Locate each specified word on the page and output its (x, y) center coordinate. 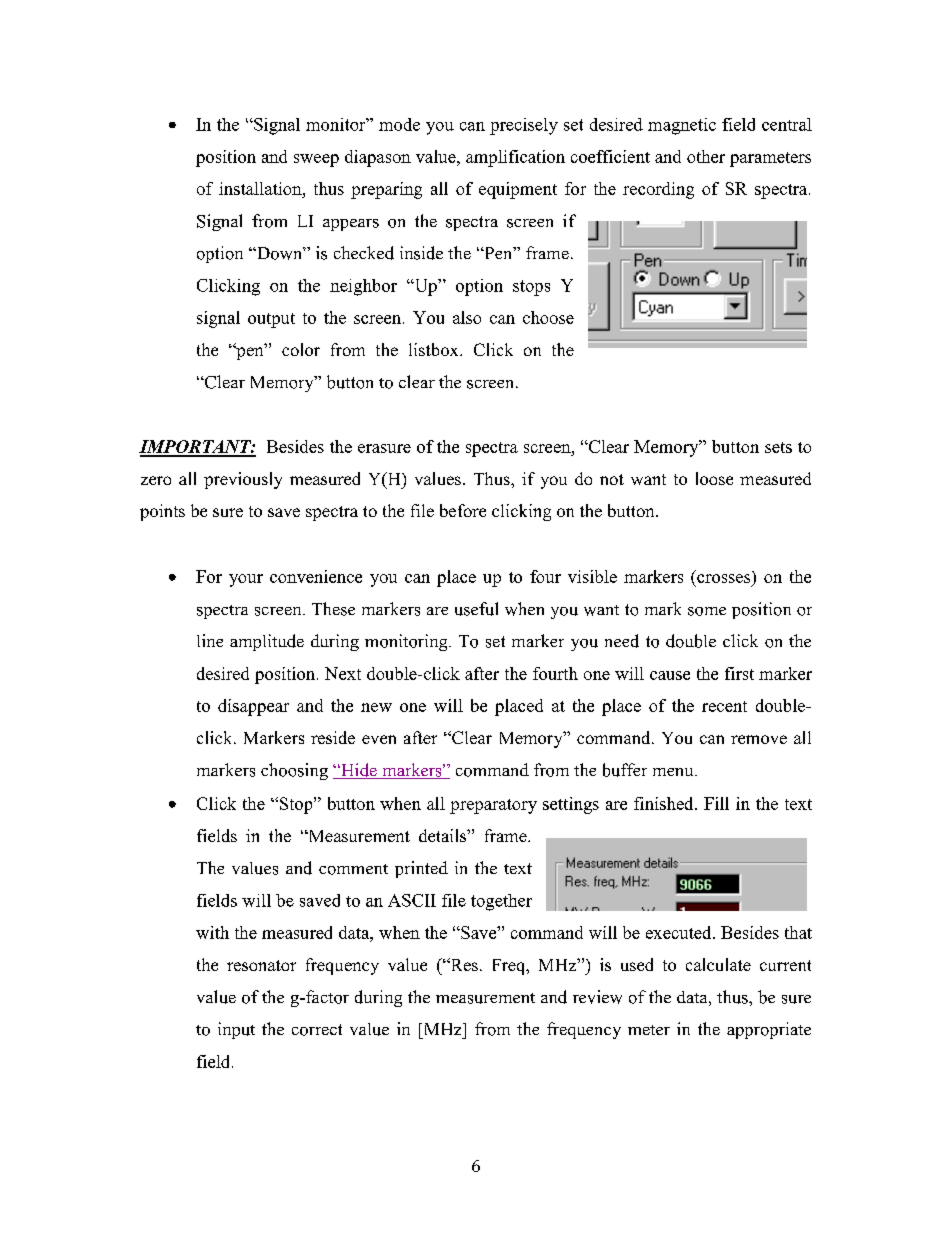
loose (714, 478)
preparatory (493, 806)
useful (476, 609)
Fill (716, 803)
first (739, 673)
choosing (294, 771)
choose (548, 317)
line (210, 640)
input (236, 1030)
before (463, 510)
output (271, 320)
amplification (515, 158)
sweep (316, 160)
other (706, 156)
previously (243, 480)
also (467, 317)
